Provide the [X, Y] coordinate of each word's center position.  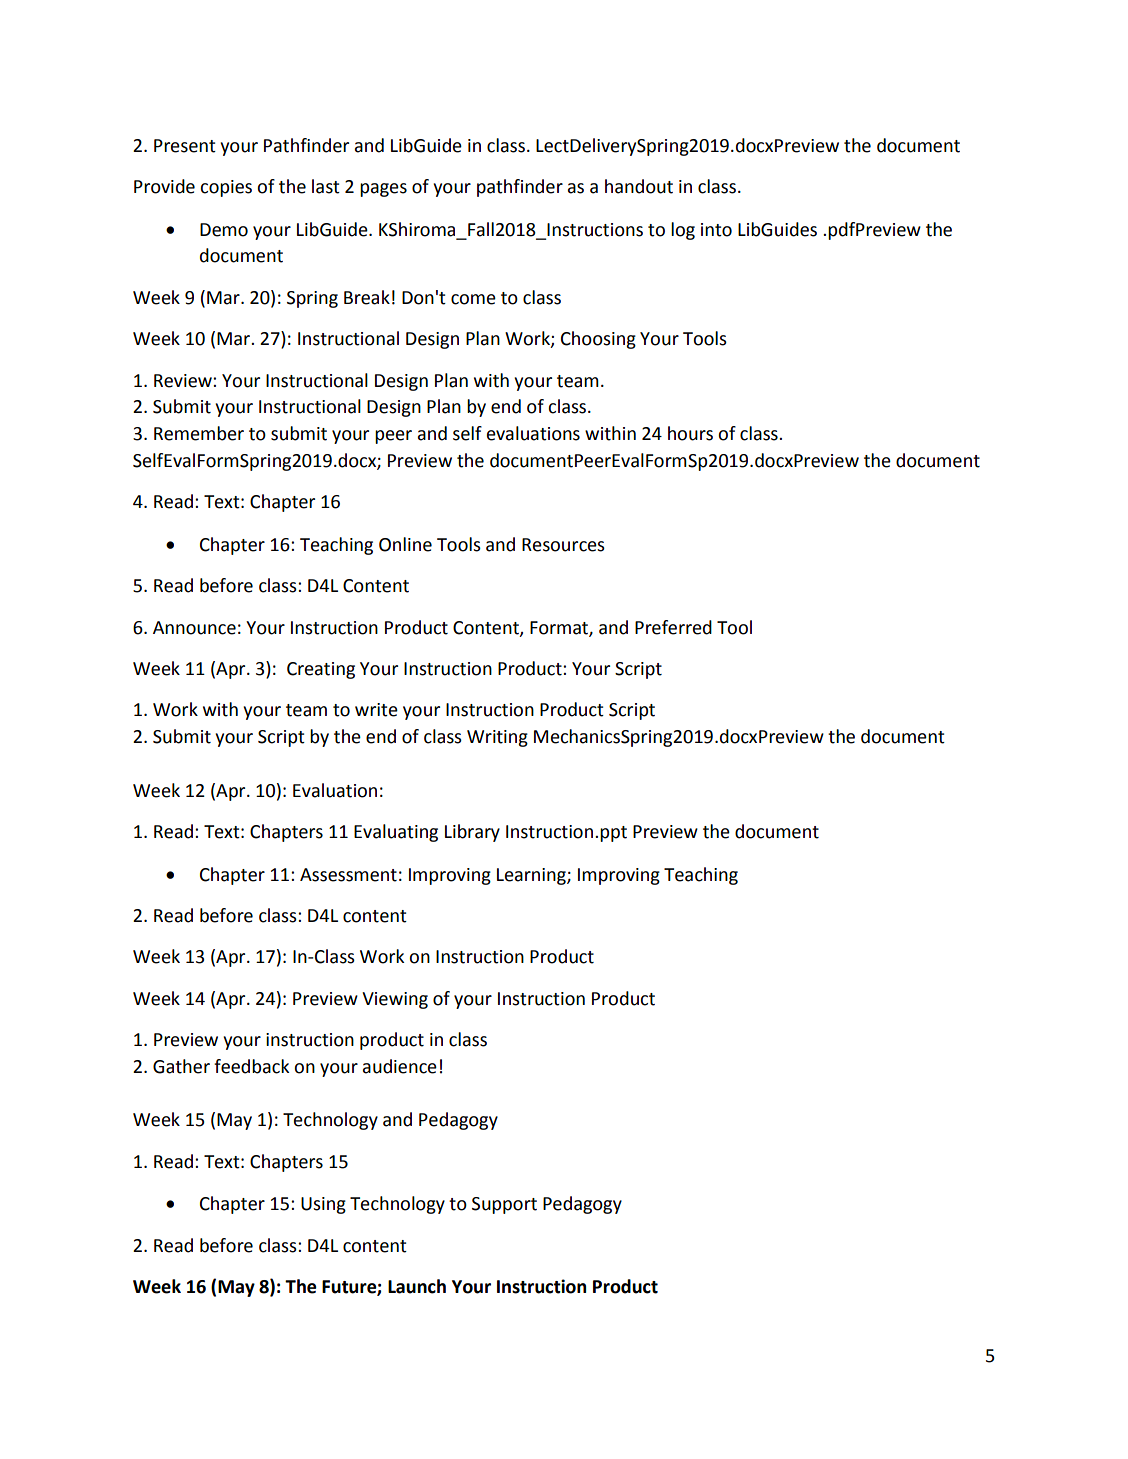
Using [323, 1205]
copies [226, 188]
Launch [417, 1286]
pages [383, 190]
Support [504, 1205]
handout [639, 186]
